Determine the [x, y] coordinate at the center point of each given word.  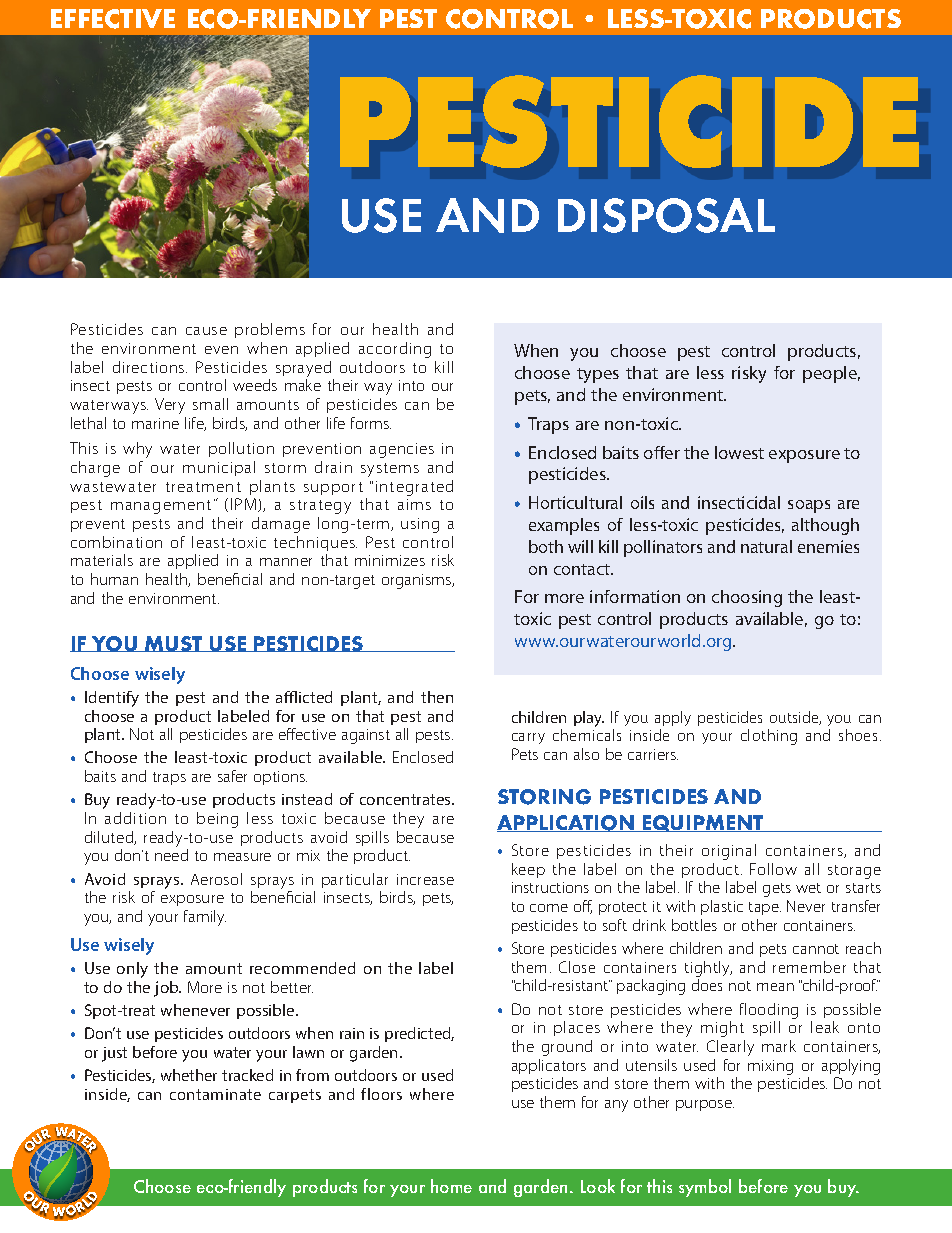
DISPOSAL [666, 215]
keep [528, 870]
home [451, 1186]
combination [116, 542]
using [420, 525]
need [171, 855]
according [395, 350]
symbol [705, 1188]
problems [270, 330]
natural [766, 546]
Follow [773, 869]
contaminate [215, 1094]
